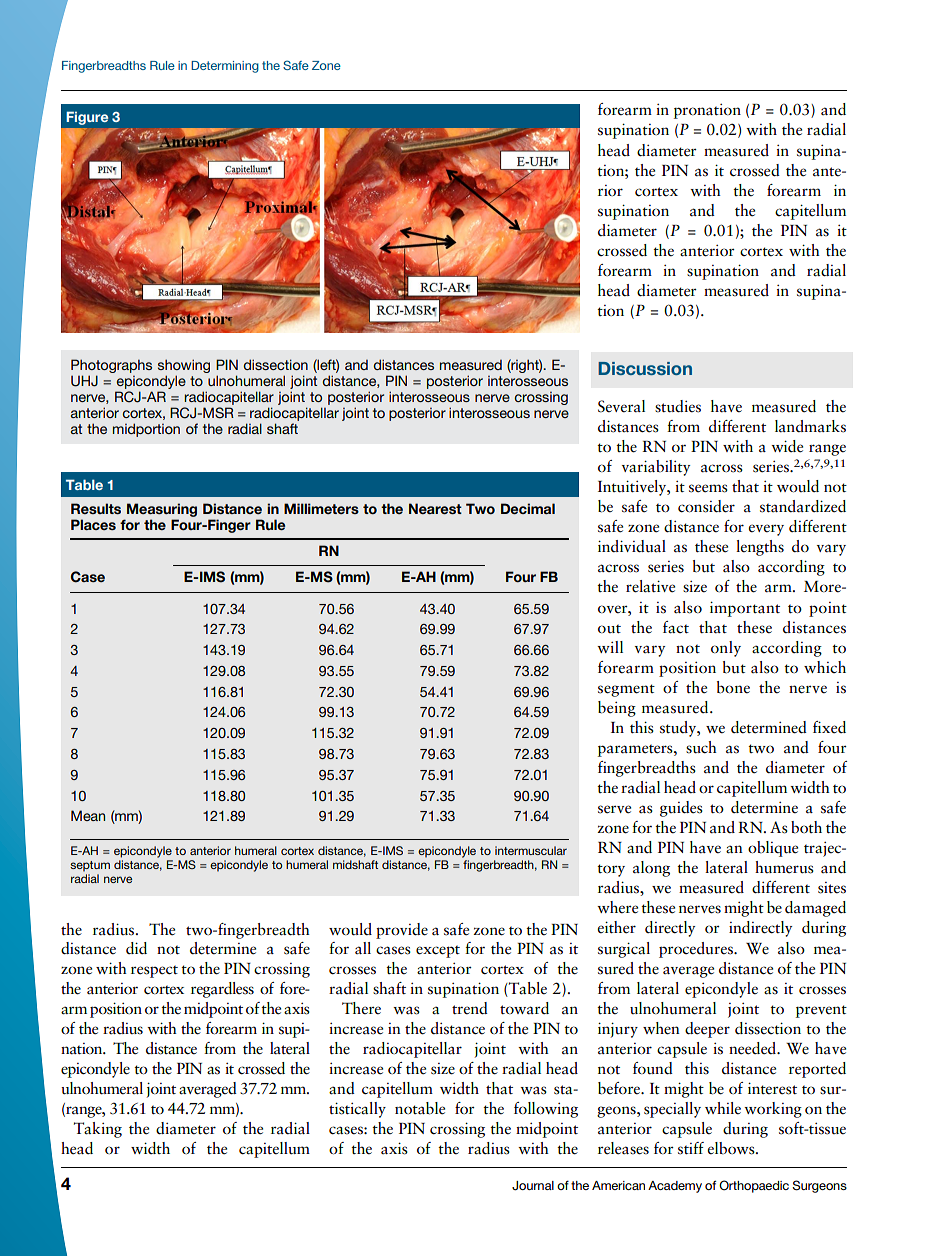 The image size is (952, 1256). Describe the element at coordinates (621, 406) in the screenshot. I see `Several` at that location.
